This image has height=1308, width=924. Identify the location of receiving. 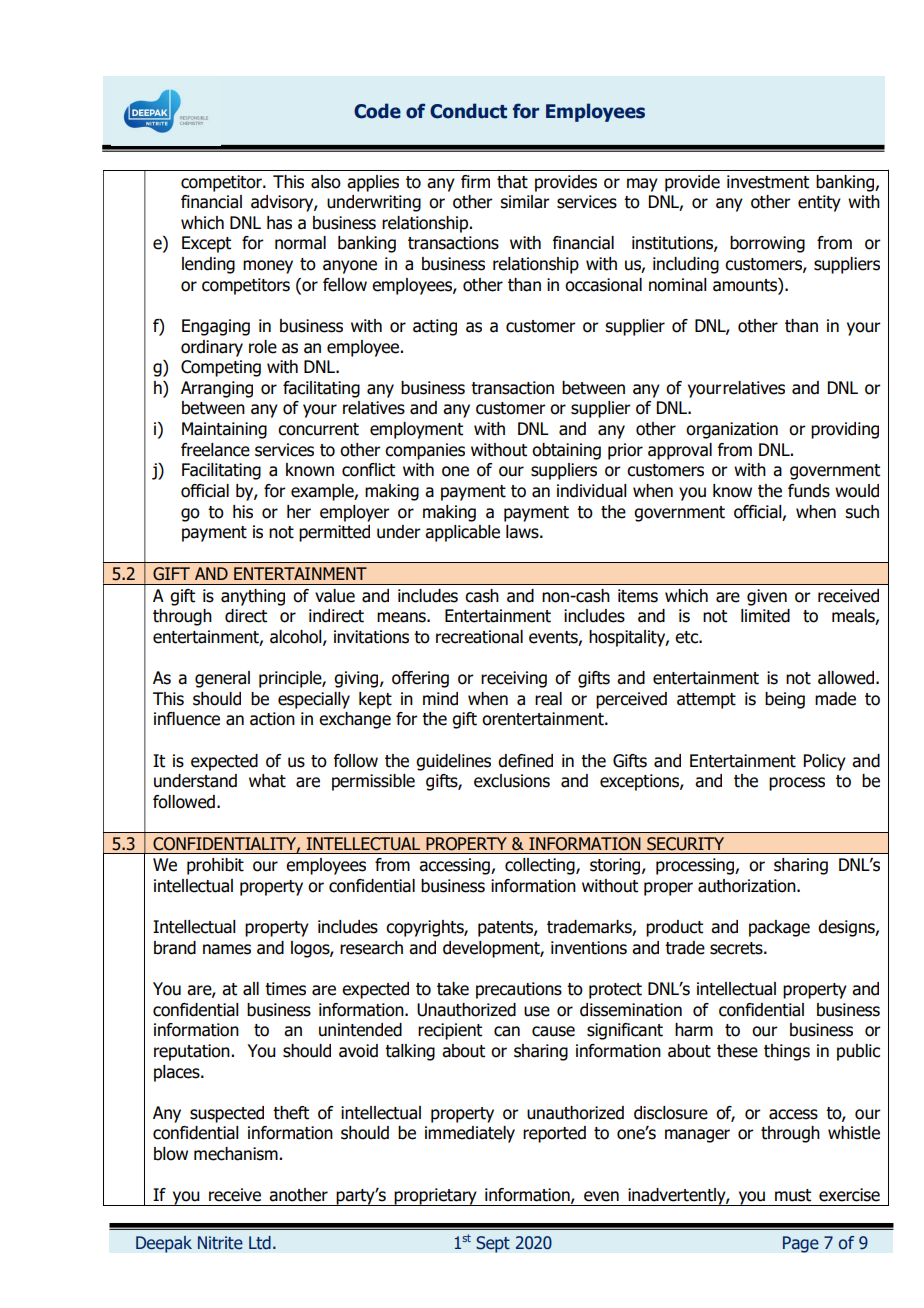
(514, 679).
